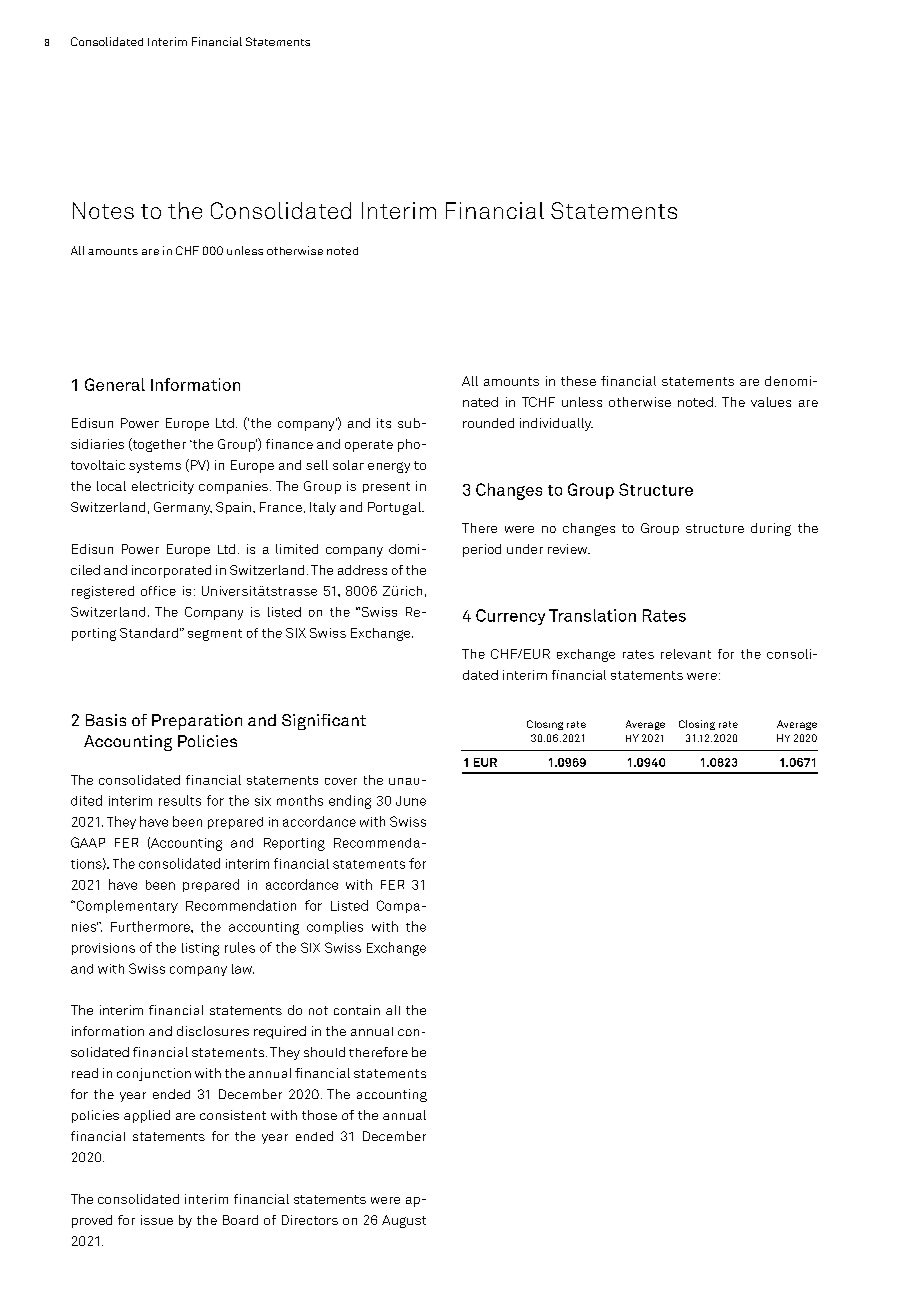 This screenshot has height=1308, width=924. I want to click on values, so click(771, 402).
